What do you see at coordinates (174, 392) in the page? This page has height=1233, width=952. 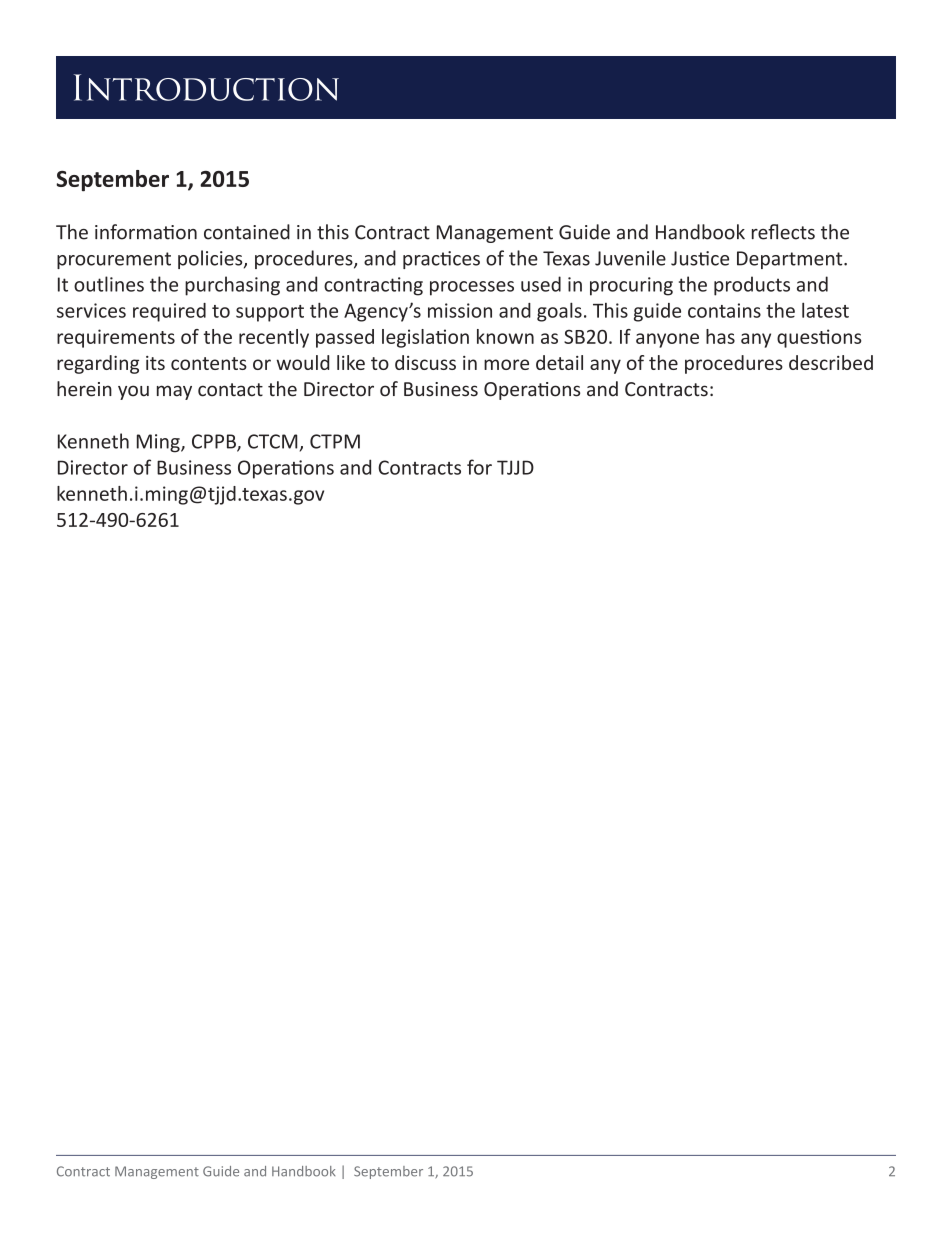 I see `may` at bounding box center [174, 392].
